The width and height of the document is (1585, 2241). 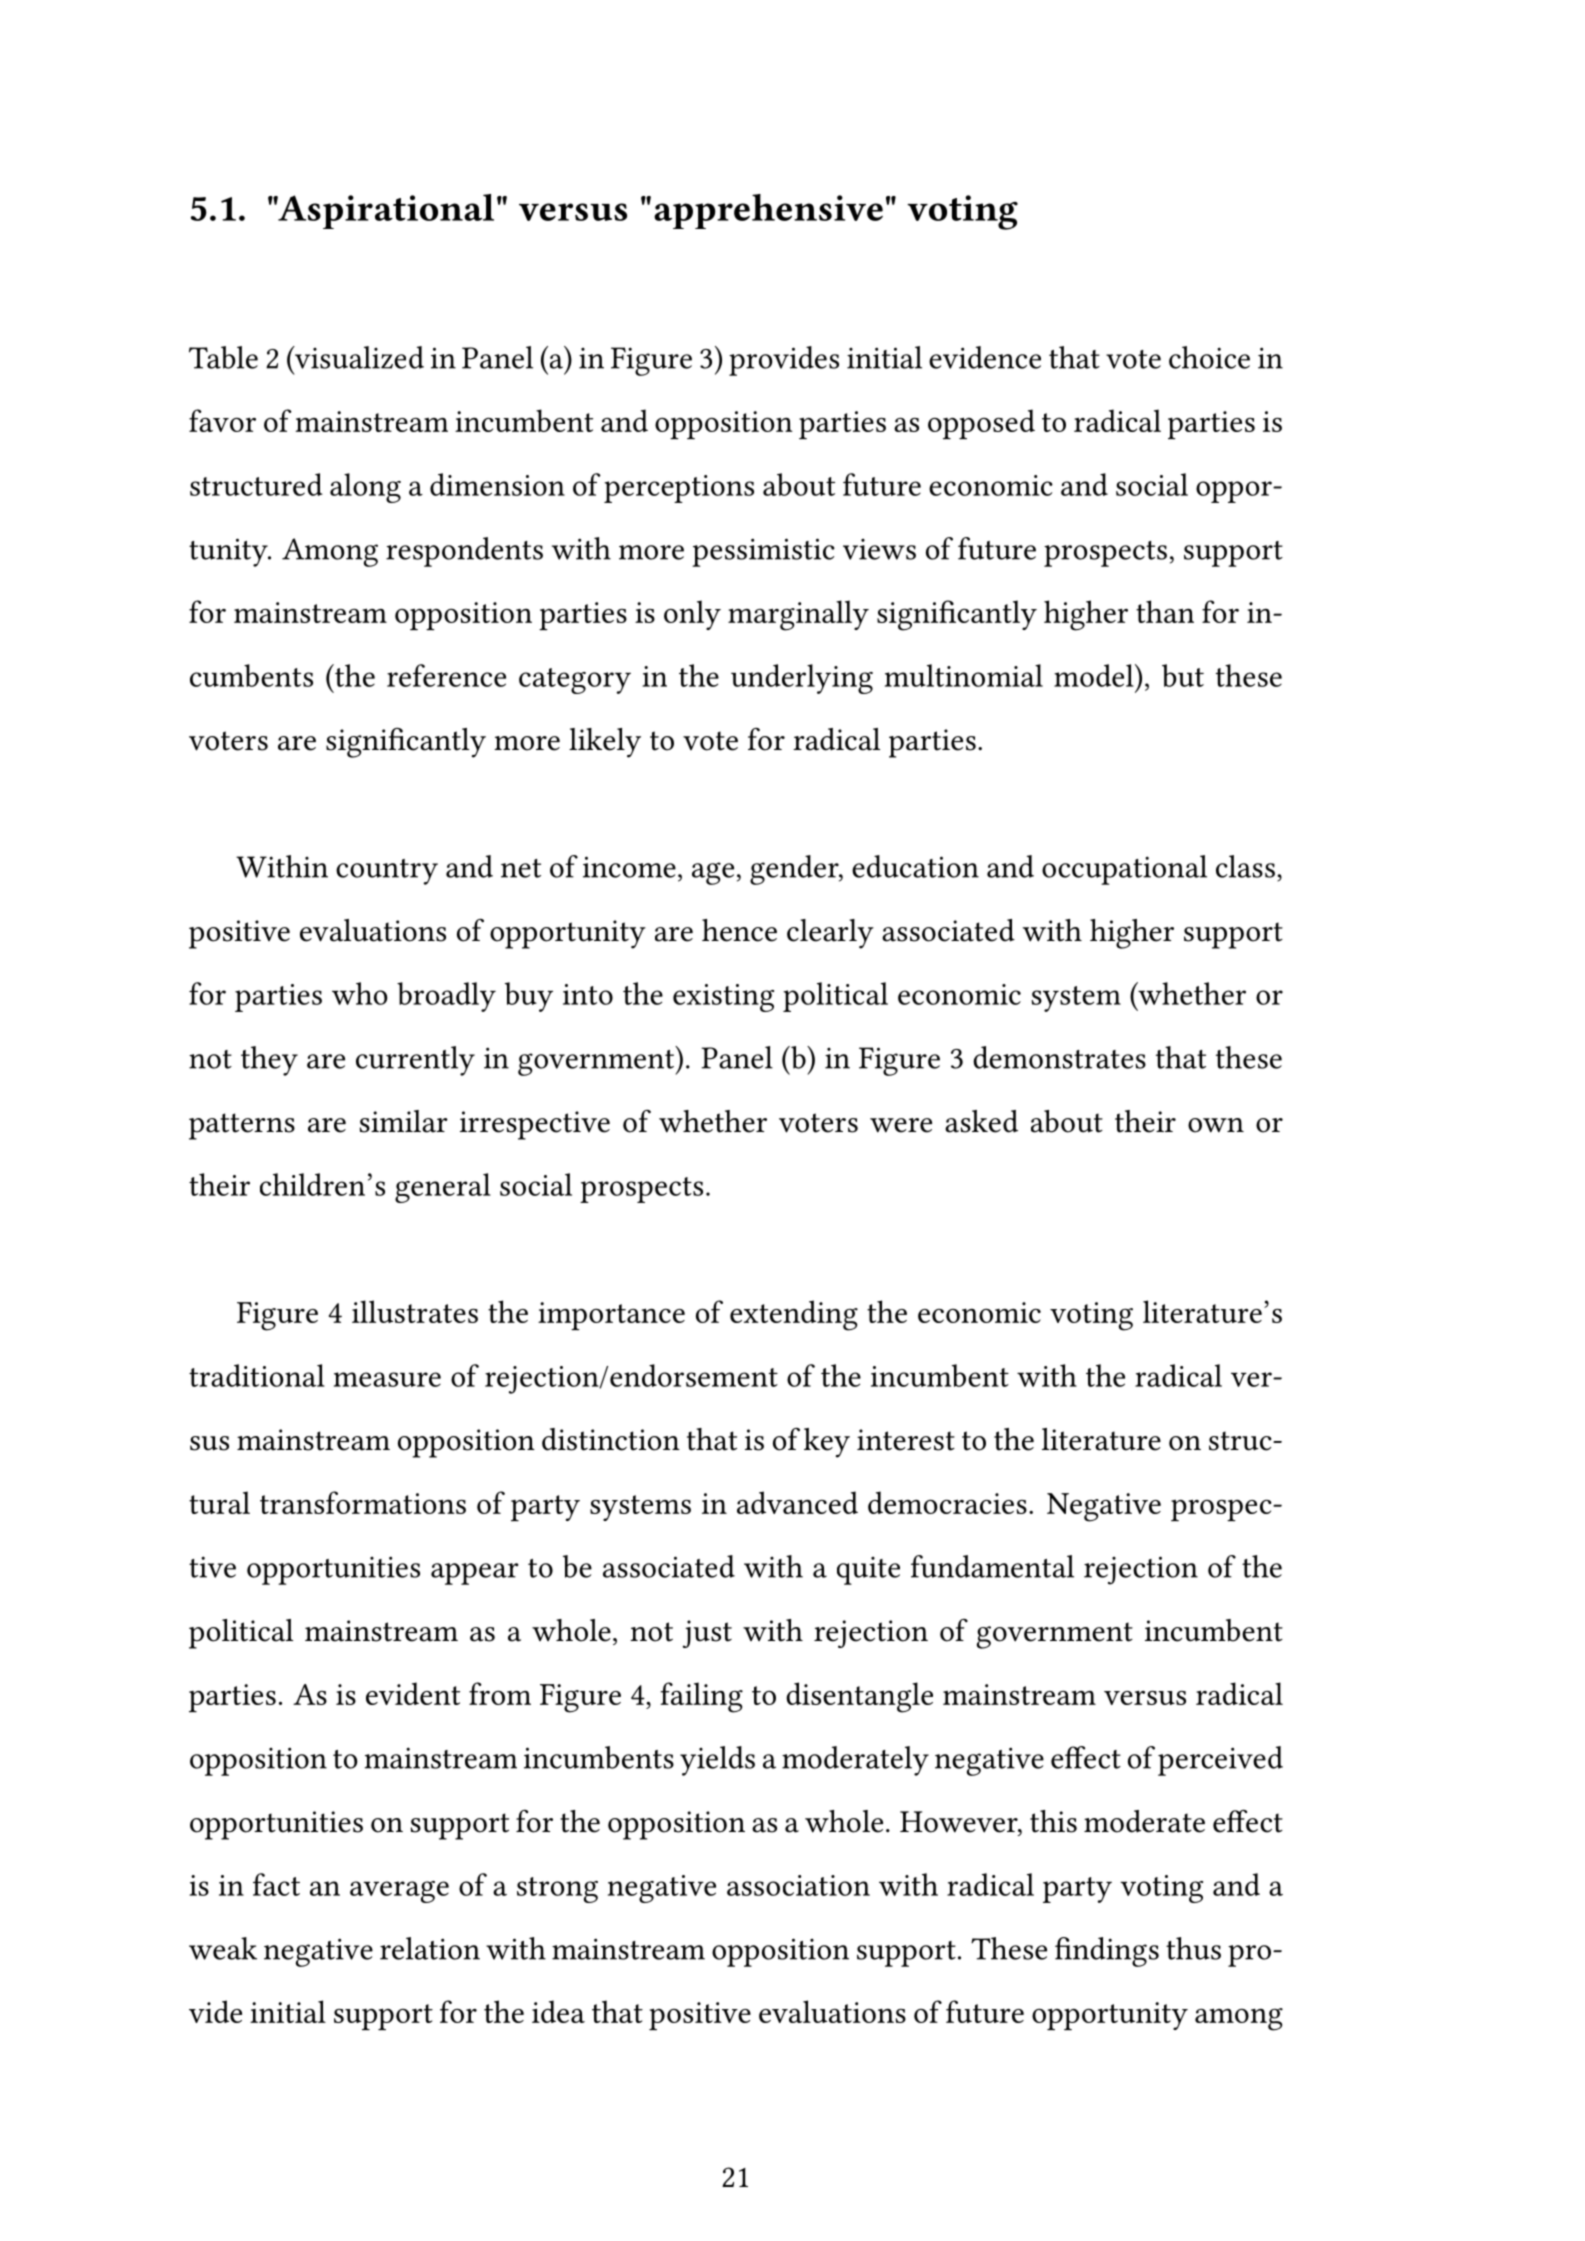 What do you see at coordinates (798, 1885) in the document?
I see `association` at bounding box center [798, 1885].
